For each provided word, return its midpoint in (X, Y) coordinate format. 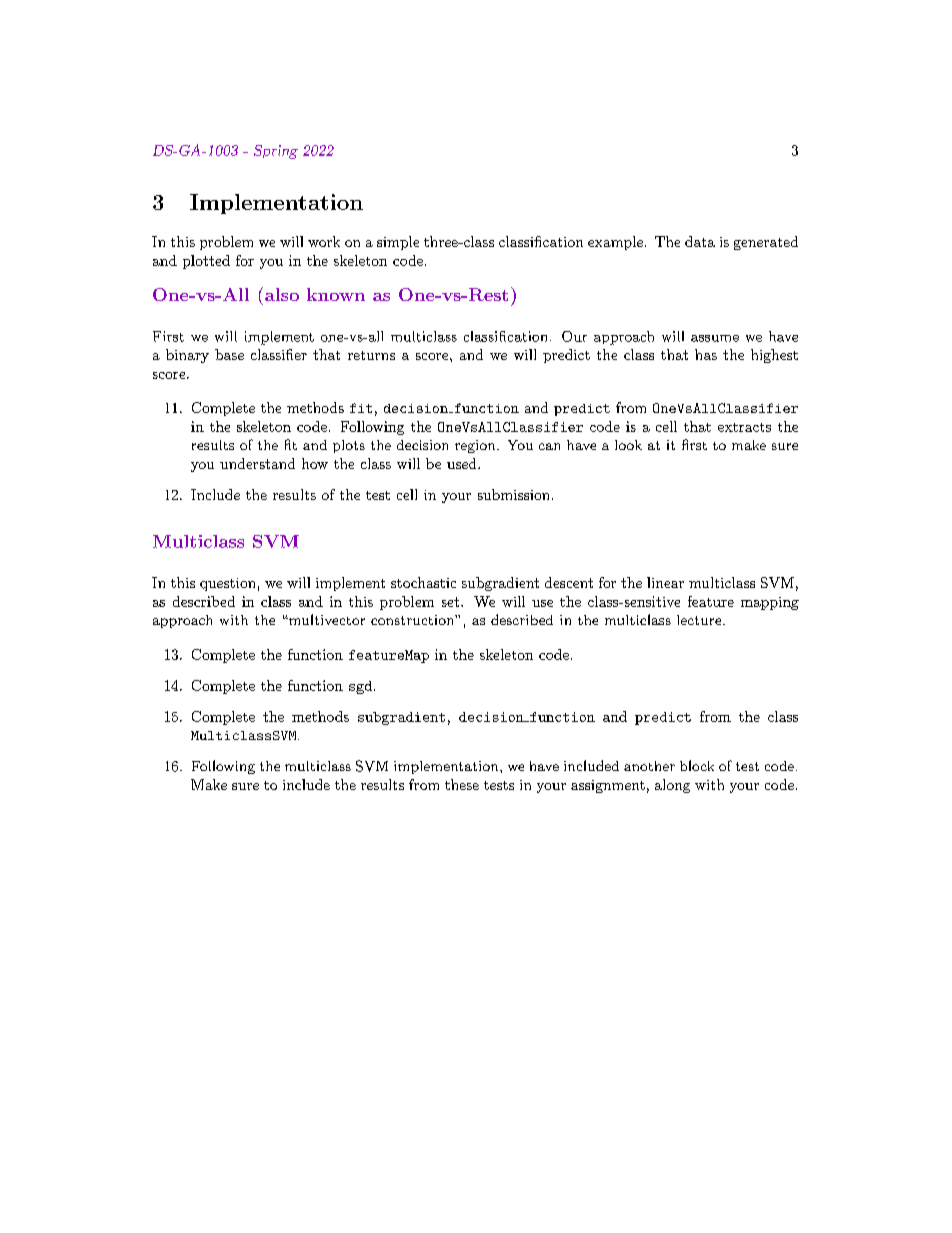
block (697, 765)
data (700, 241)
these (462, 784)
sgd (362, 687)
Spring (276, 152)
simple (398, 243)
